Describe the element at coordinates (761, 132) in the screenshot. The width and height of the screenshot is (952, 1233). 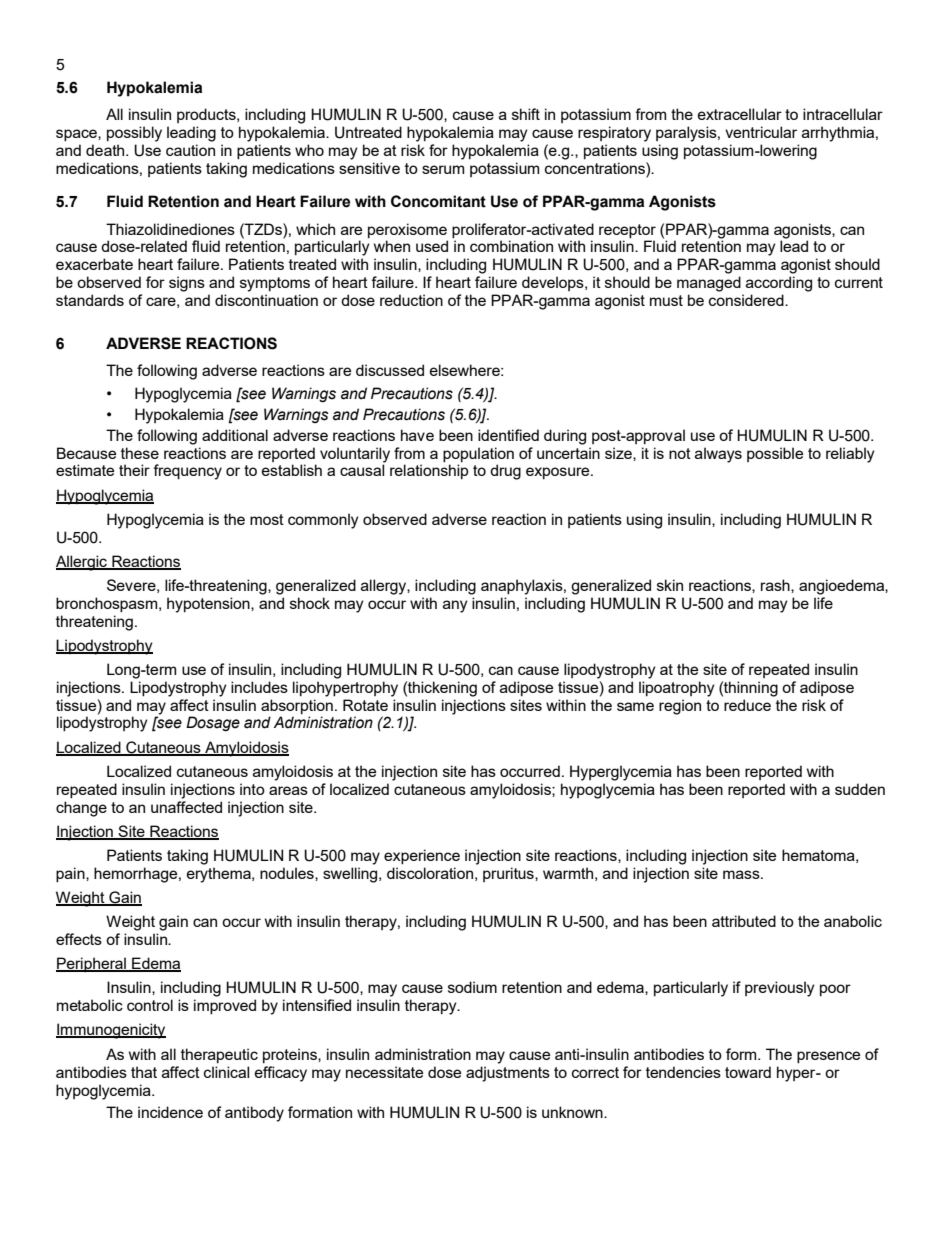
I see `ventricular` at that location.
